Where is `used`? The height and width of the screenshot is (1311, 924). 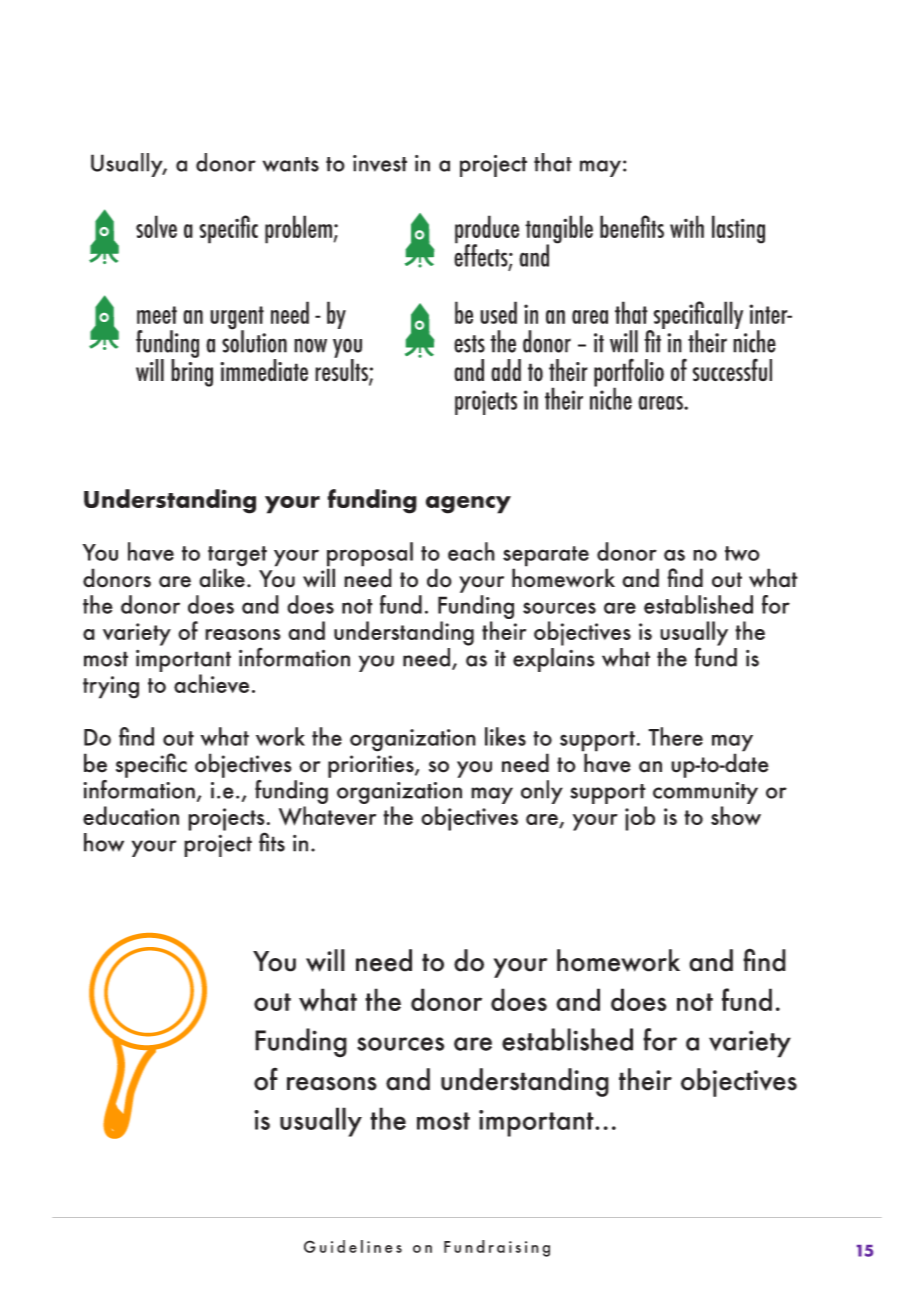 used is located at coordinates (498, 312).
